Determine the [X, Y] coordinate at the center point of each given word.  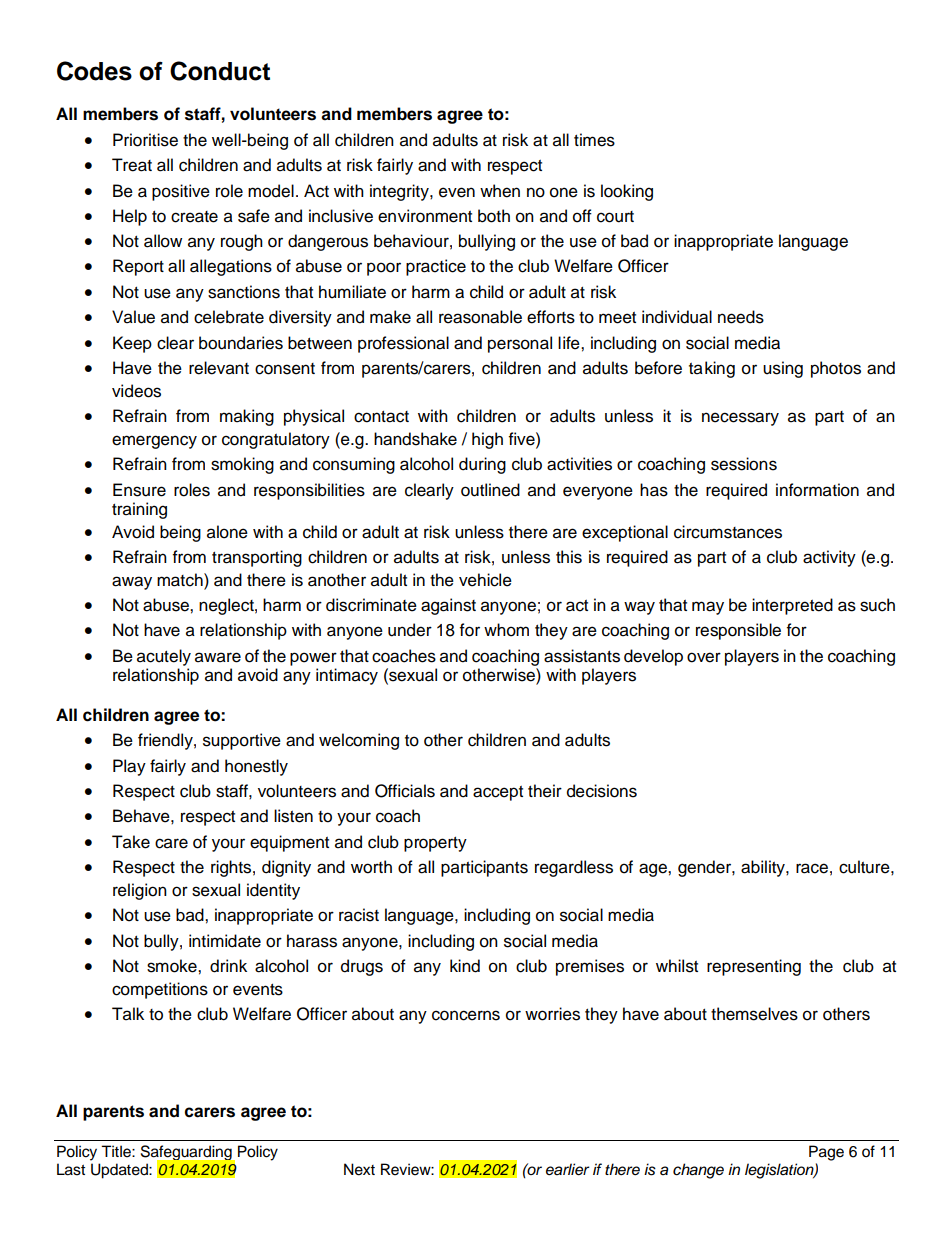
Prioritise [145, 140]
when [500, 191]
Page [826, 1153]
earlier [568, 1169]
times [594, 140]
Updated [120, 1171]
